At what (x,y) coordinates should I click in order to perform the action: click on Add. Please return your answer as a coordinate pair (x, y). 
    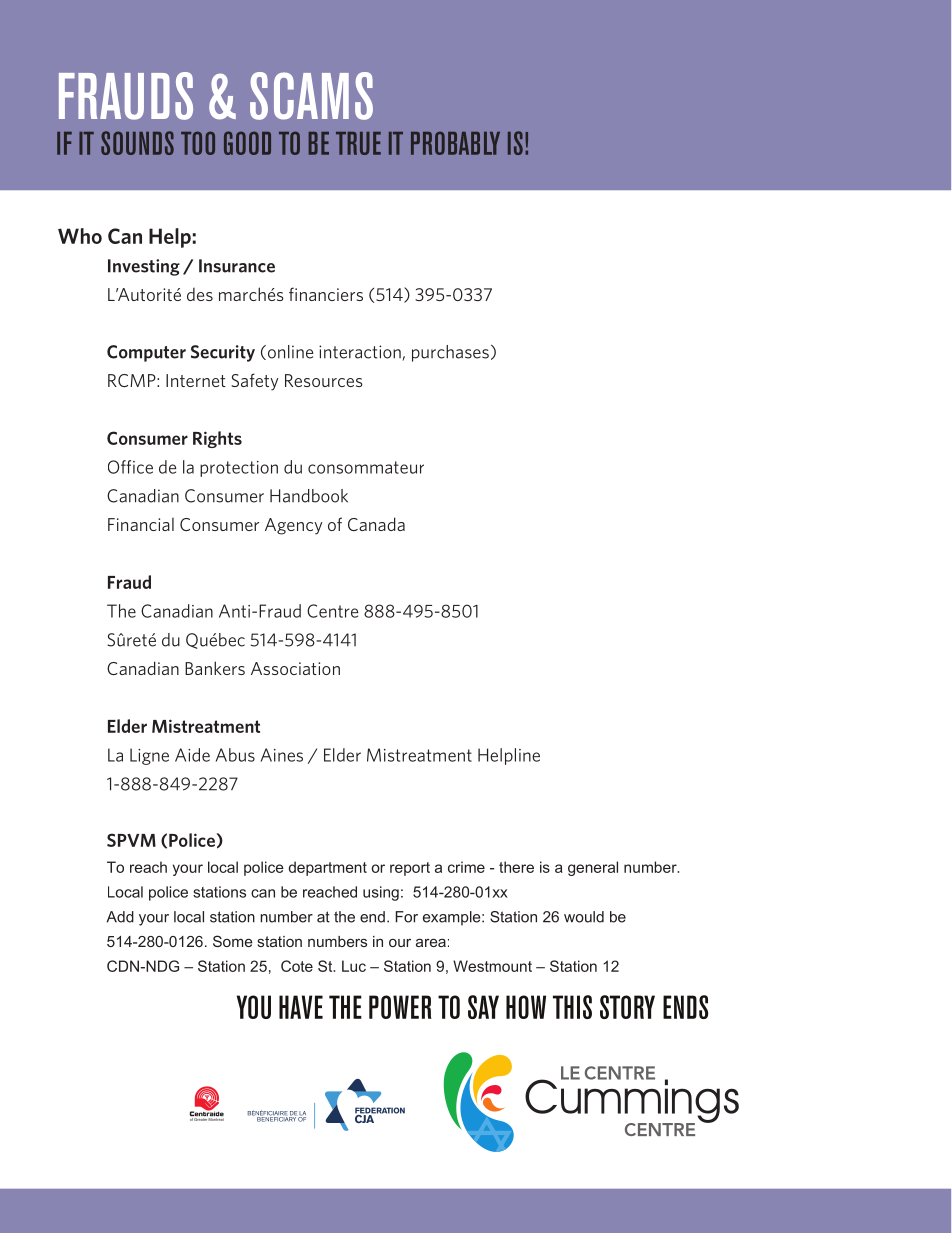
    Looking at the image, I should click on (120, 917).
